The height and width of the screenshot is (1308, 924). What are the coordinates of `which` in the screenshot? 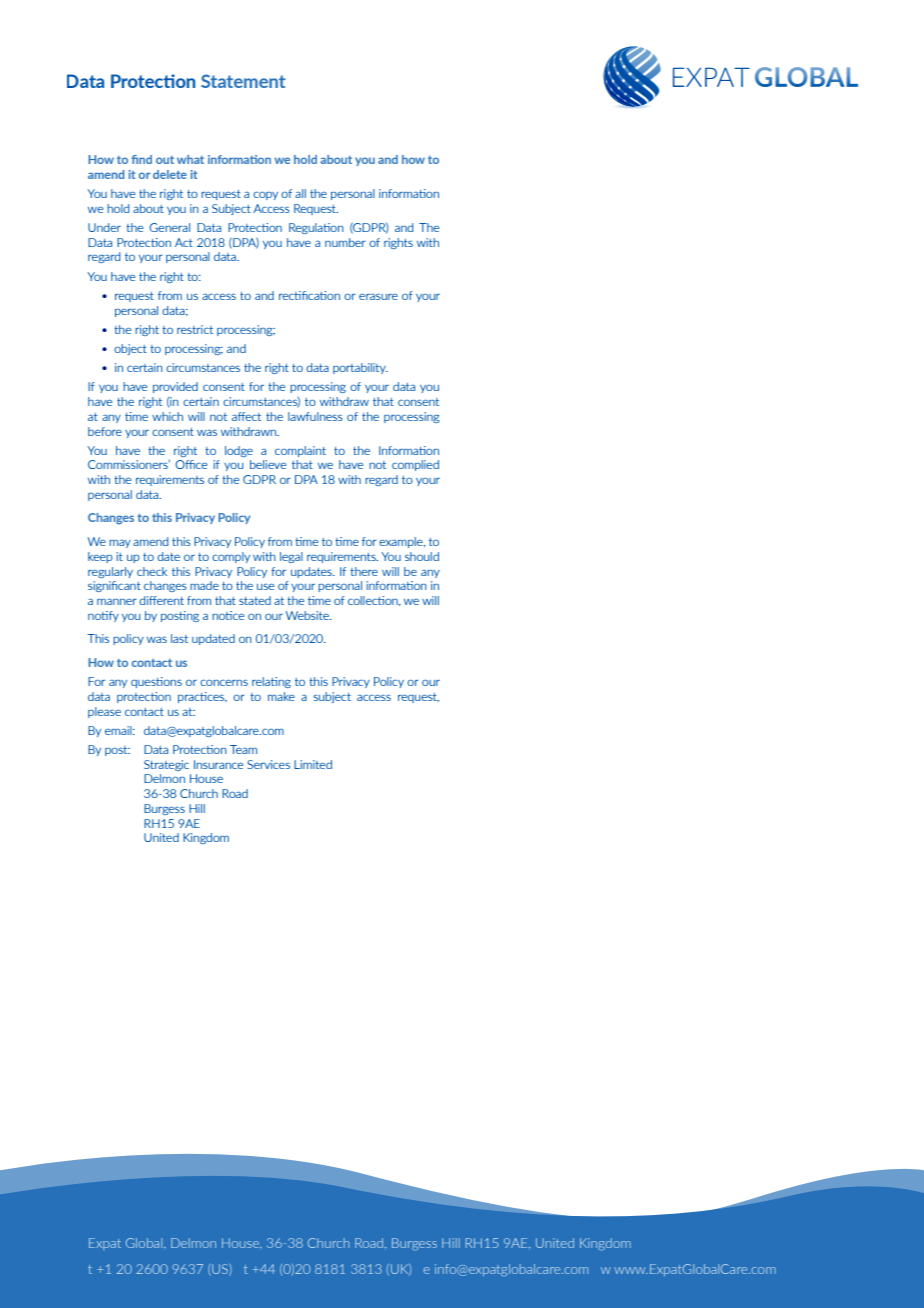 It's located at (167, 416).
